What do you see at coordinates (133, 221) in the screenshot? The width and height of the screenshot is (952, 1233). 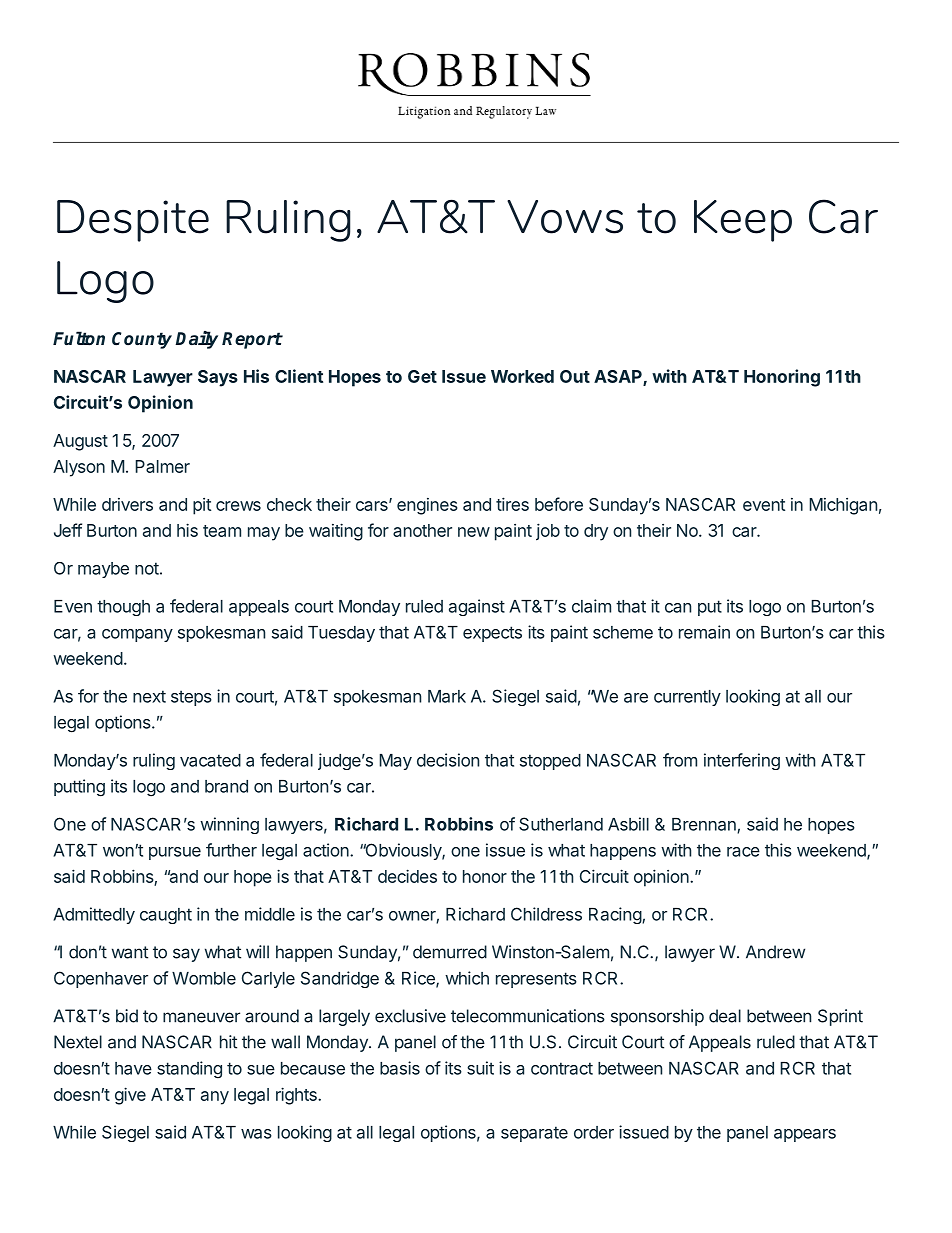 I see `Despite` at bounding box center [133, 221].
